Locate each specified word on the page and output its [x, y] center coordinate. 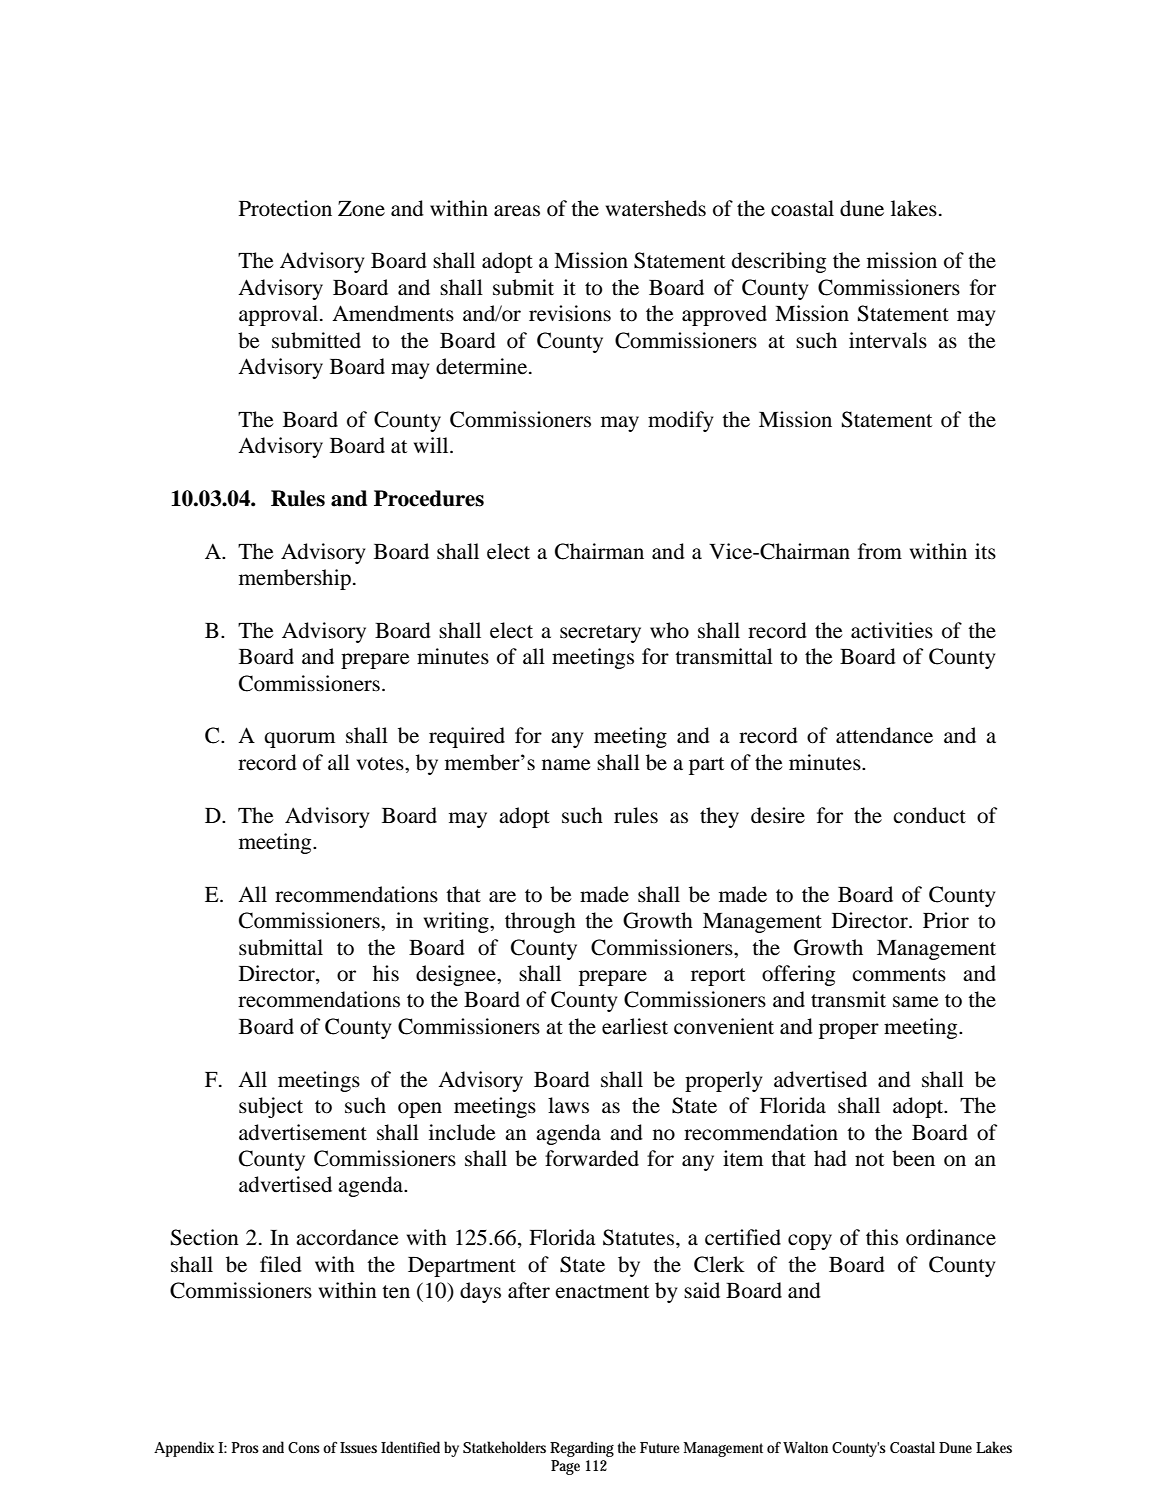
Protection [285, 208]
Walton [805, 1447]
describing [779, 262]
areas [517, 211]
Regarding [582, 1449]
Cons [304, 1447]
